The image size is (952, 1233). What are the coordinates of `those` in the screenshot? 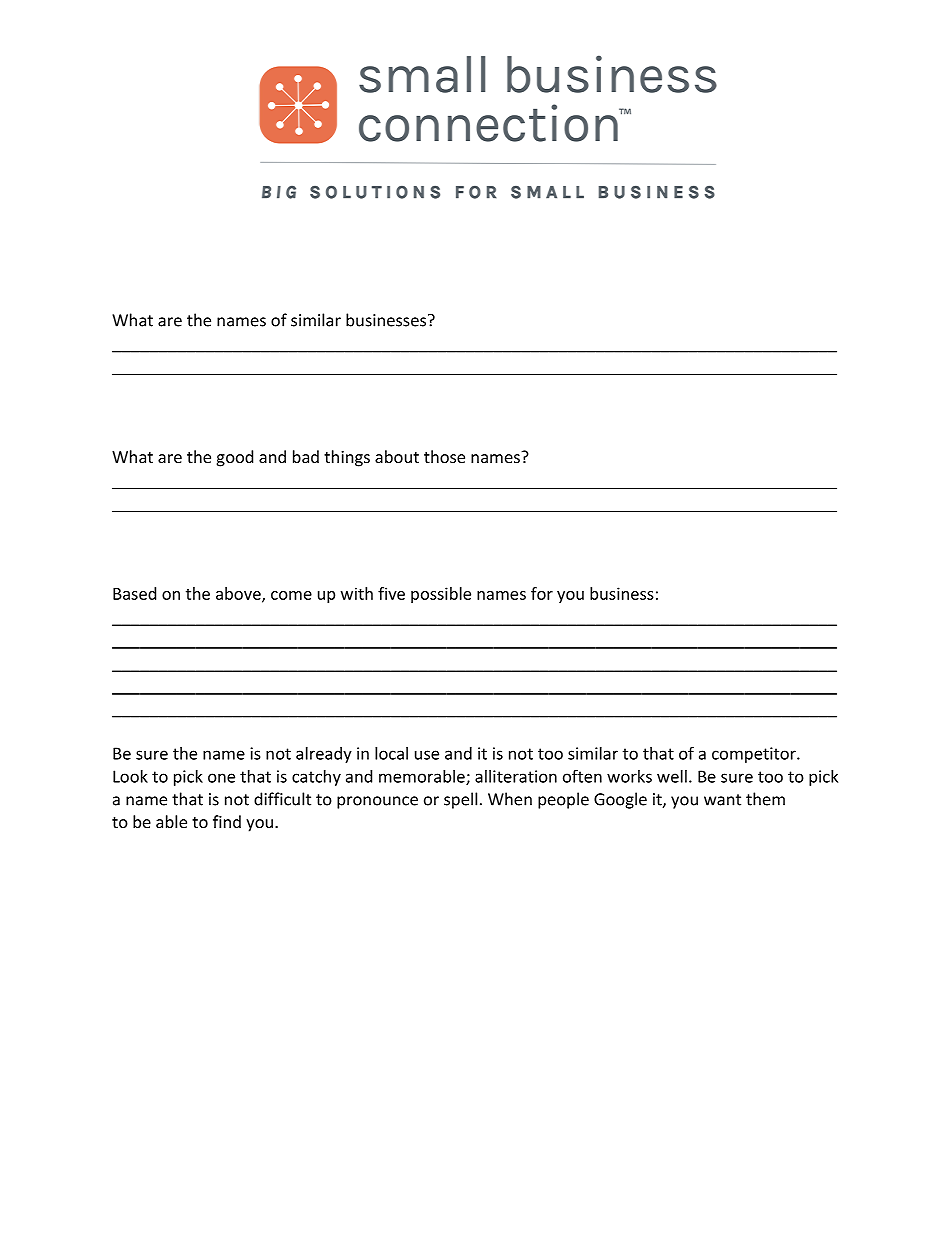 It's located at (444, 456).
